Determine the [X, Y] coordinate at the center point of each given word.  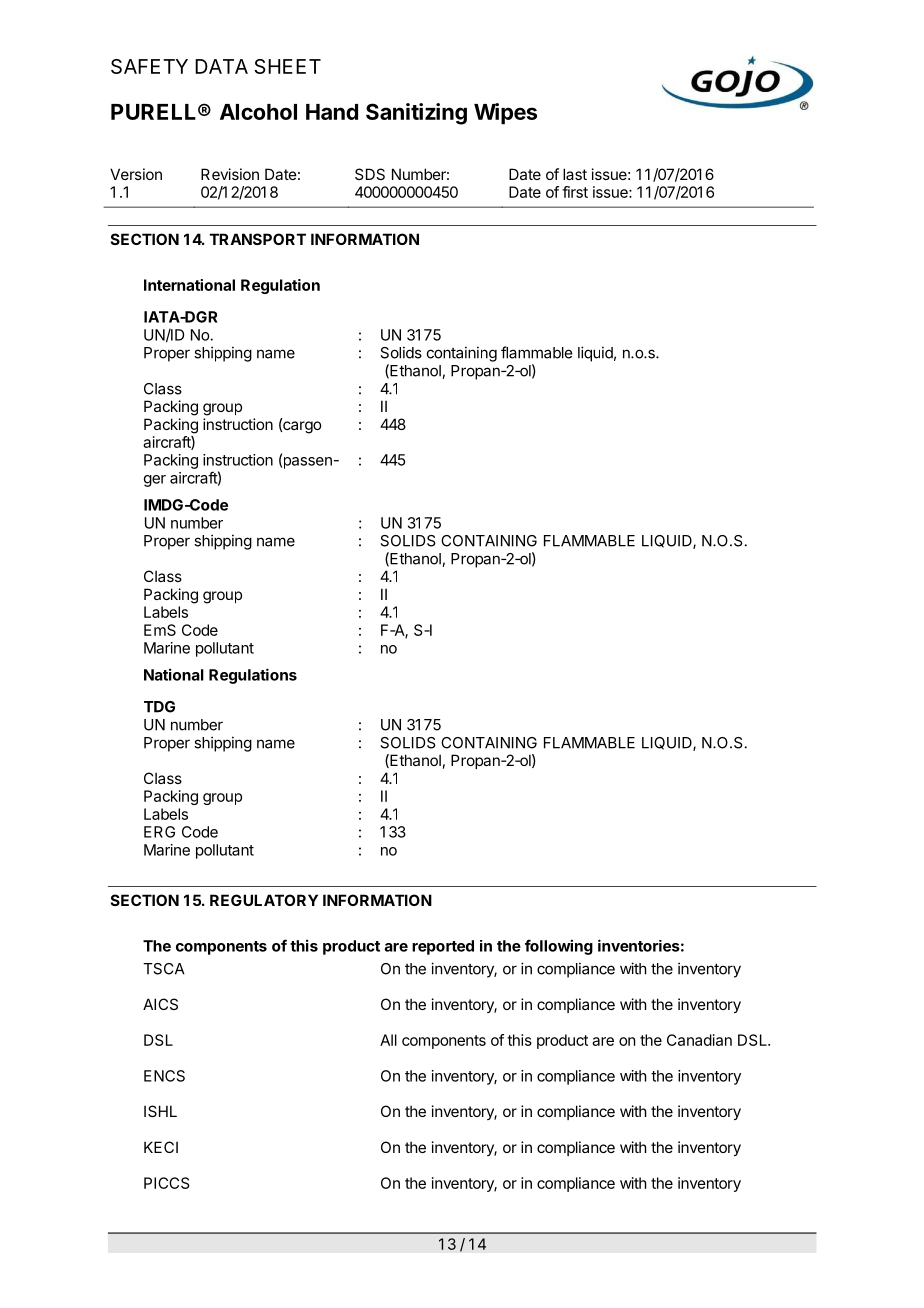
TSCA [164, 969]
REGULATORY [264, 900]
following [559, 947]
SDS [370, 174]
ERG [159, 832]
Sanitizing [416, 114]
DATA [221, 66]
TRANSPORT [258, 239]
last [575, 174]
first [575, 192]
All [388, 1040]
